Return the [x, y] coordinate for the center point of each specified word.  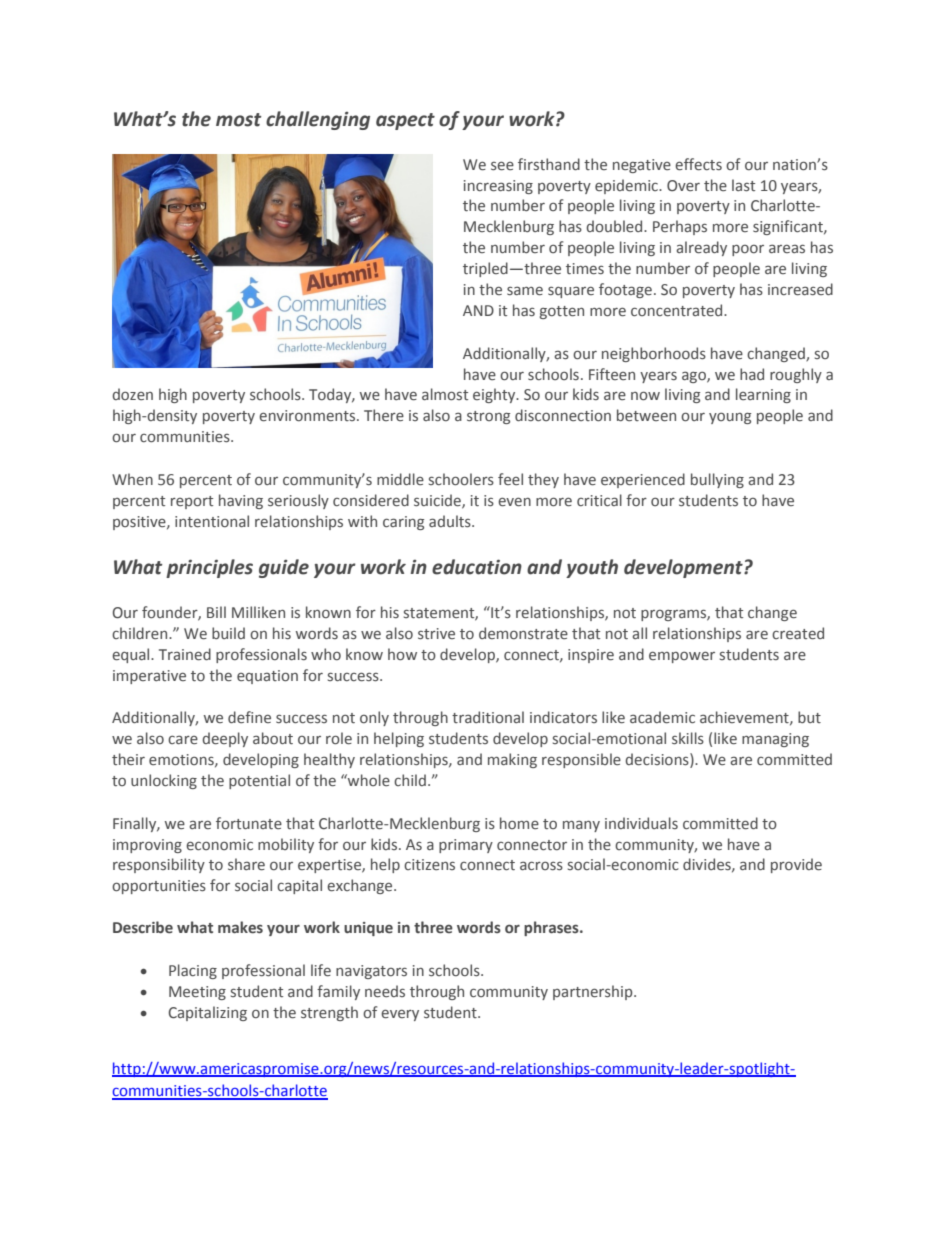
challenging [318, 120]
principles [209, 568]
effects [698, 164]
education [477, 567]
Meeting [197, 993]
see [502, 166]
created [798, 633]
